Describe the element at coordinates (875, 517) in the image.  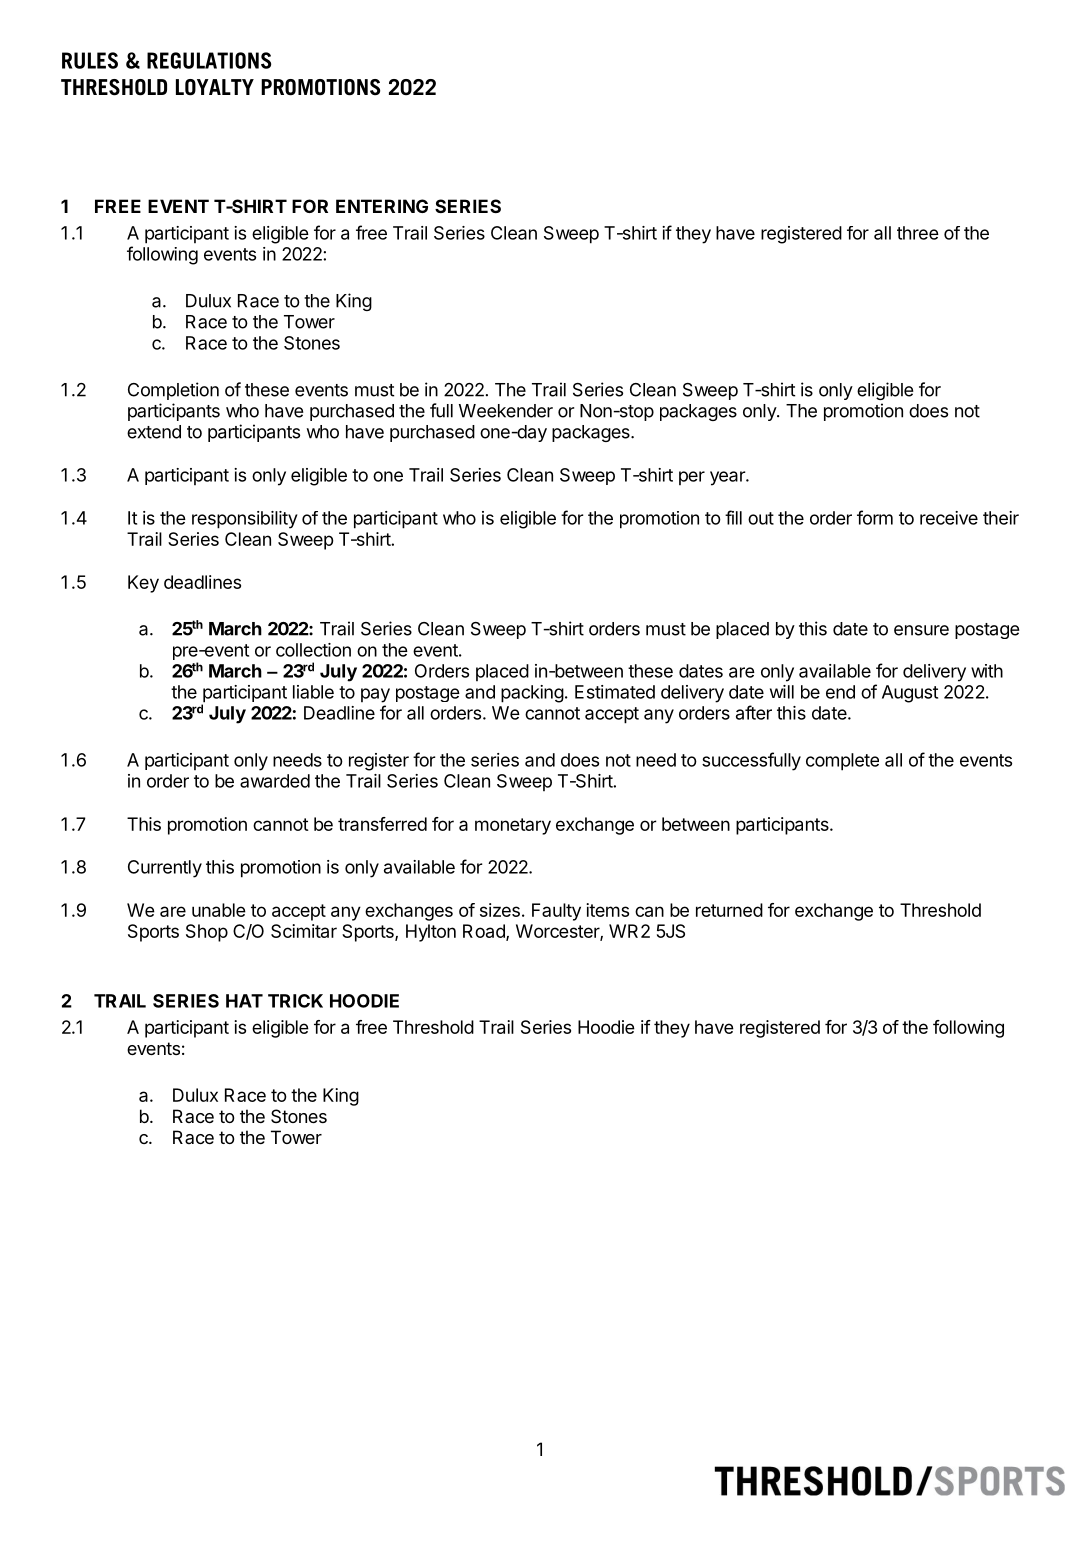
I see `form` at that location.
